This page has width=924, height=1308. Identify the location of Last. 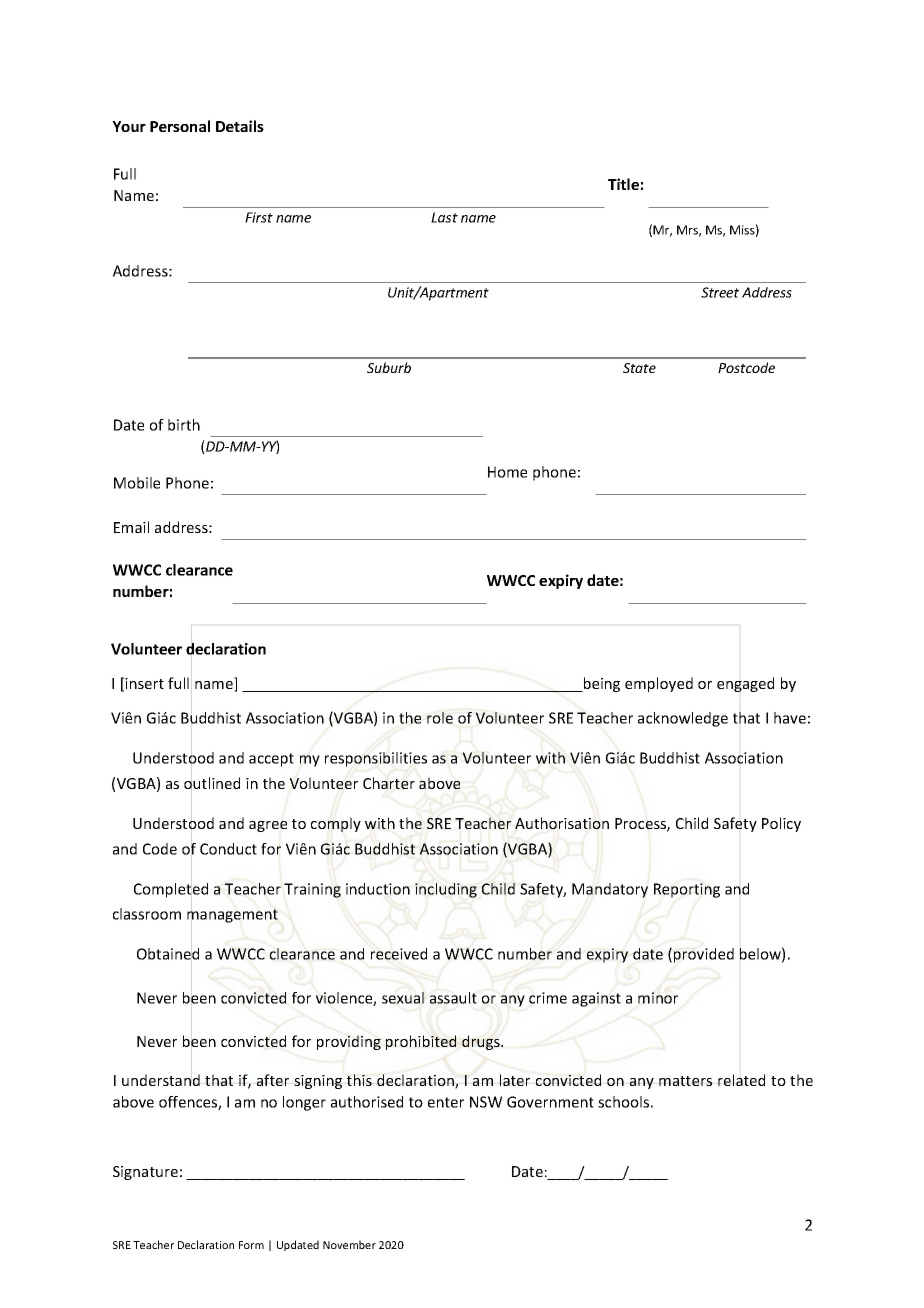
(444, 217).
